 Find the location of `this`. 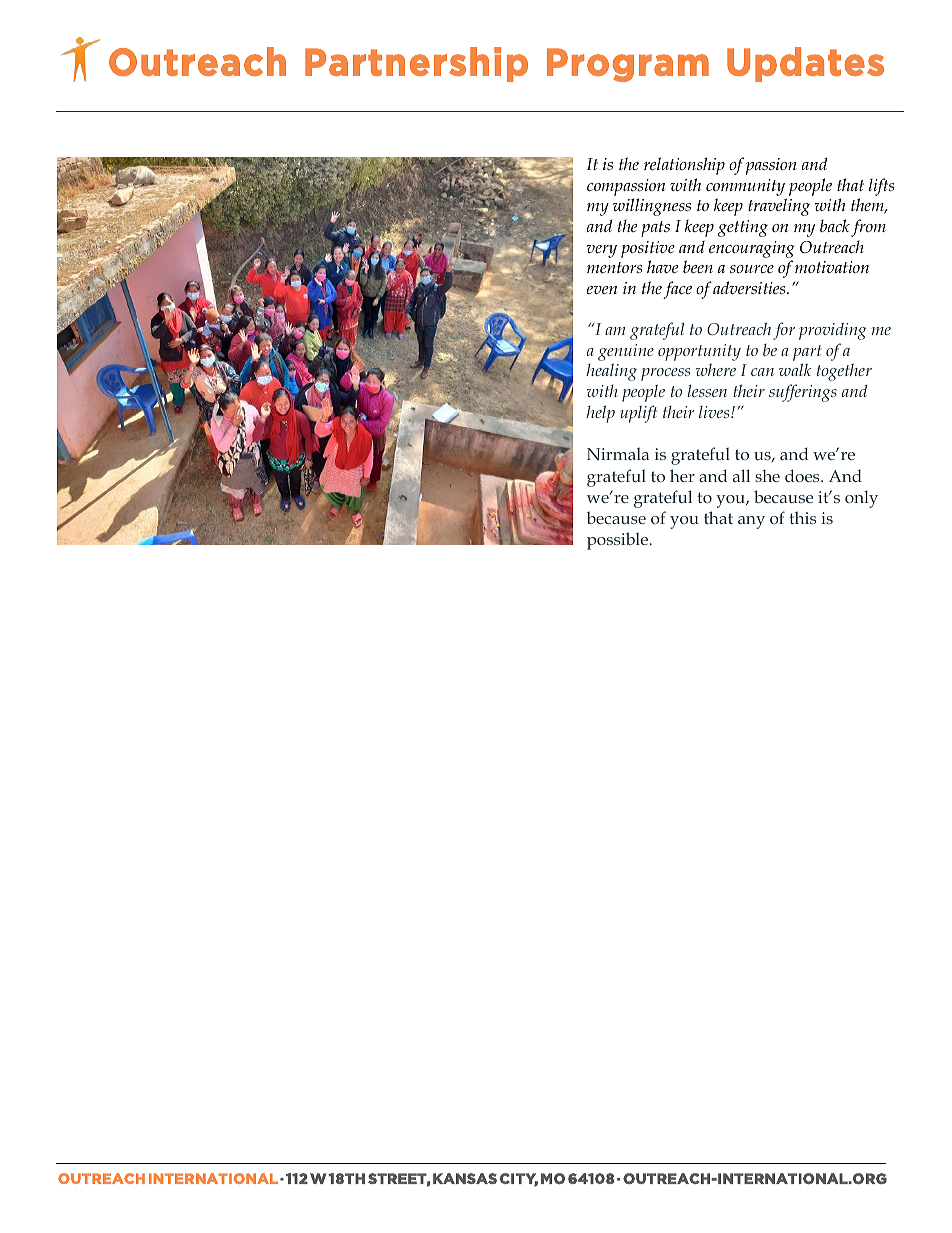

this is located at coordinates (802, 517).
